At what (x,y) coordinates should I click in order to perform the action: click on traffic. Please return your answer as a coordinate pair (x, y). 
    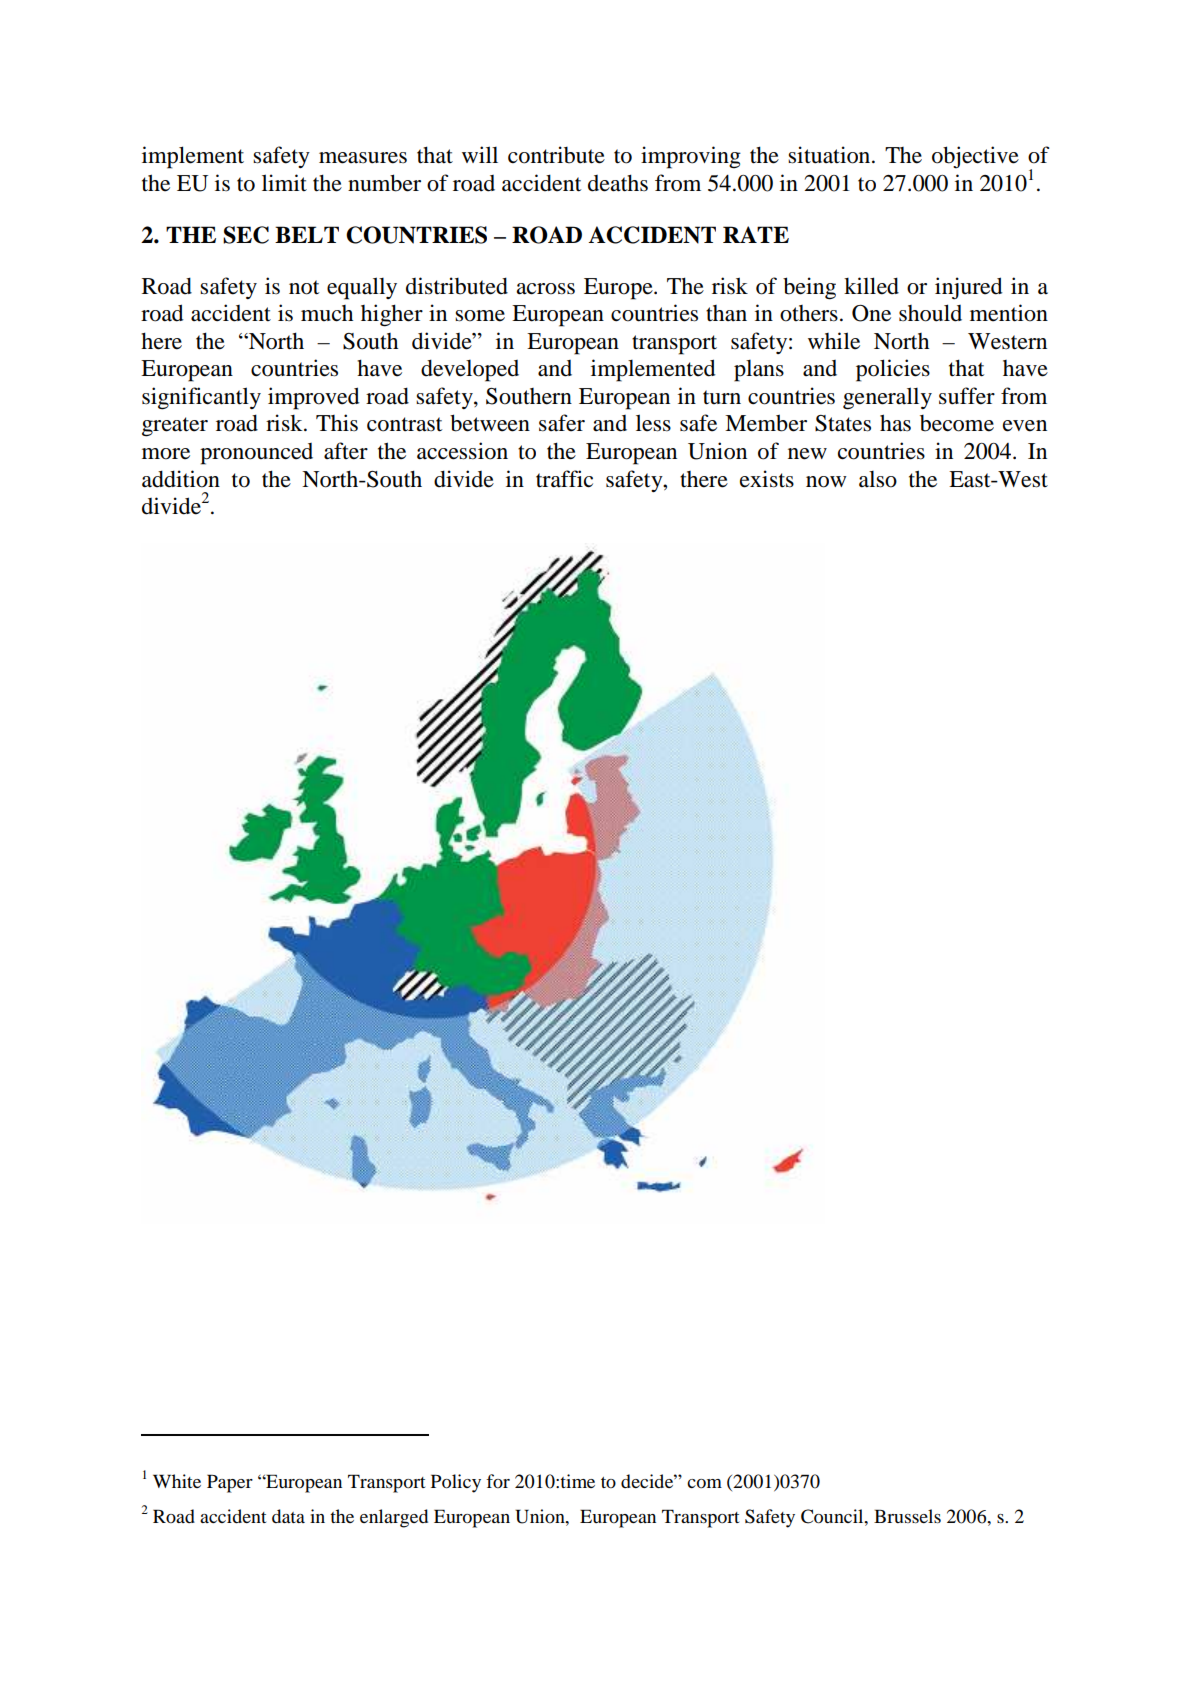
    Looking at the image, I should click on (564, 479).
